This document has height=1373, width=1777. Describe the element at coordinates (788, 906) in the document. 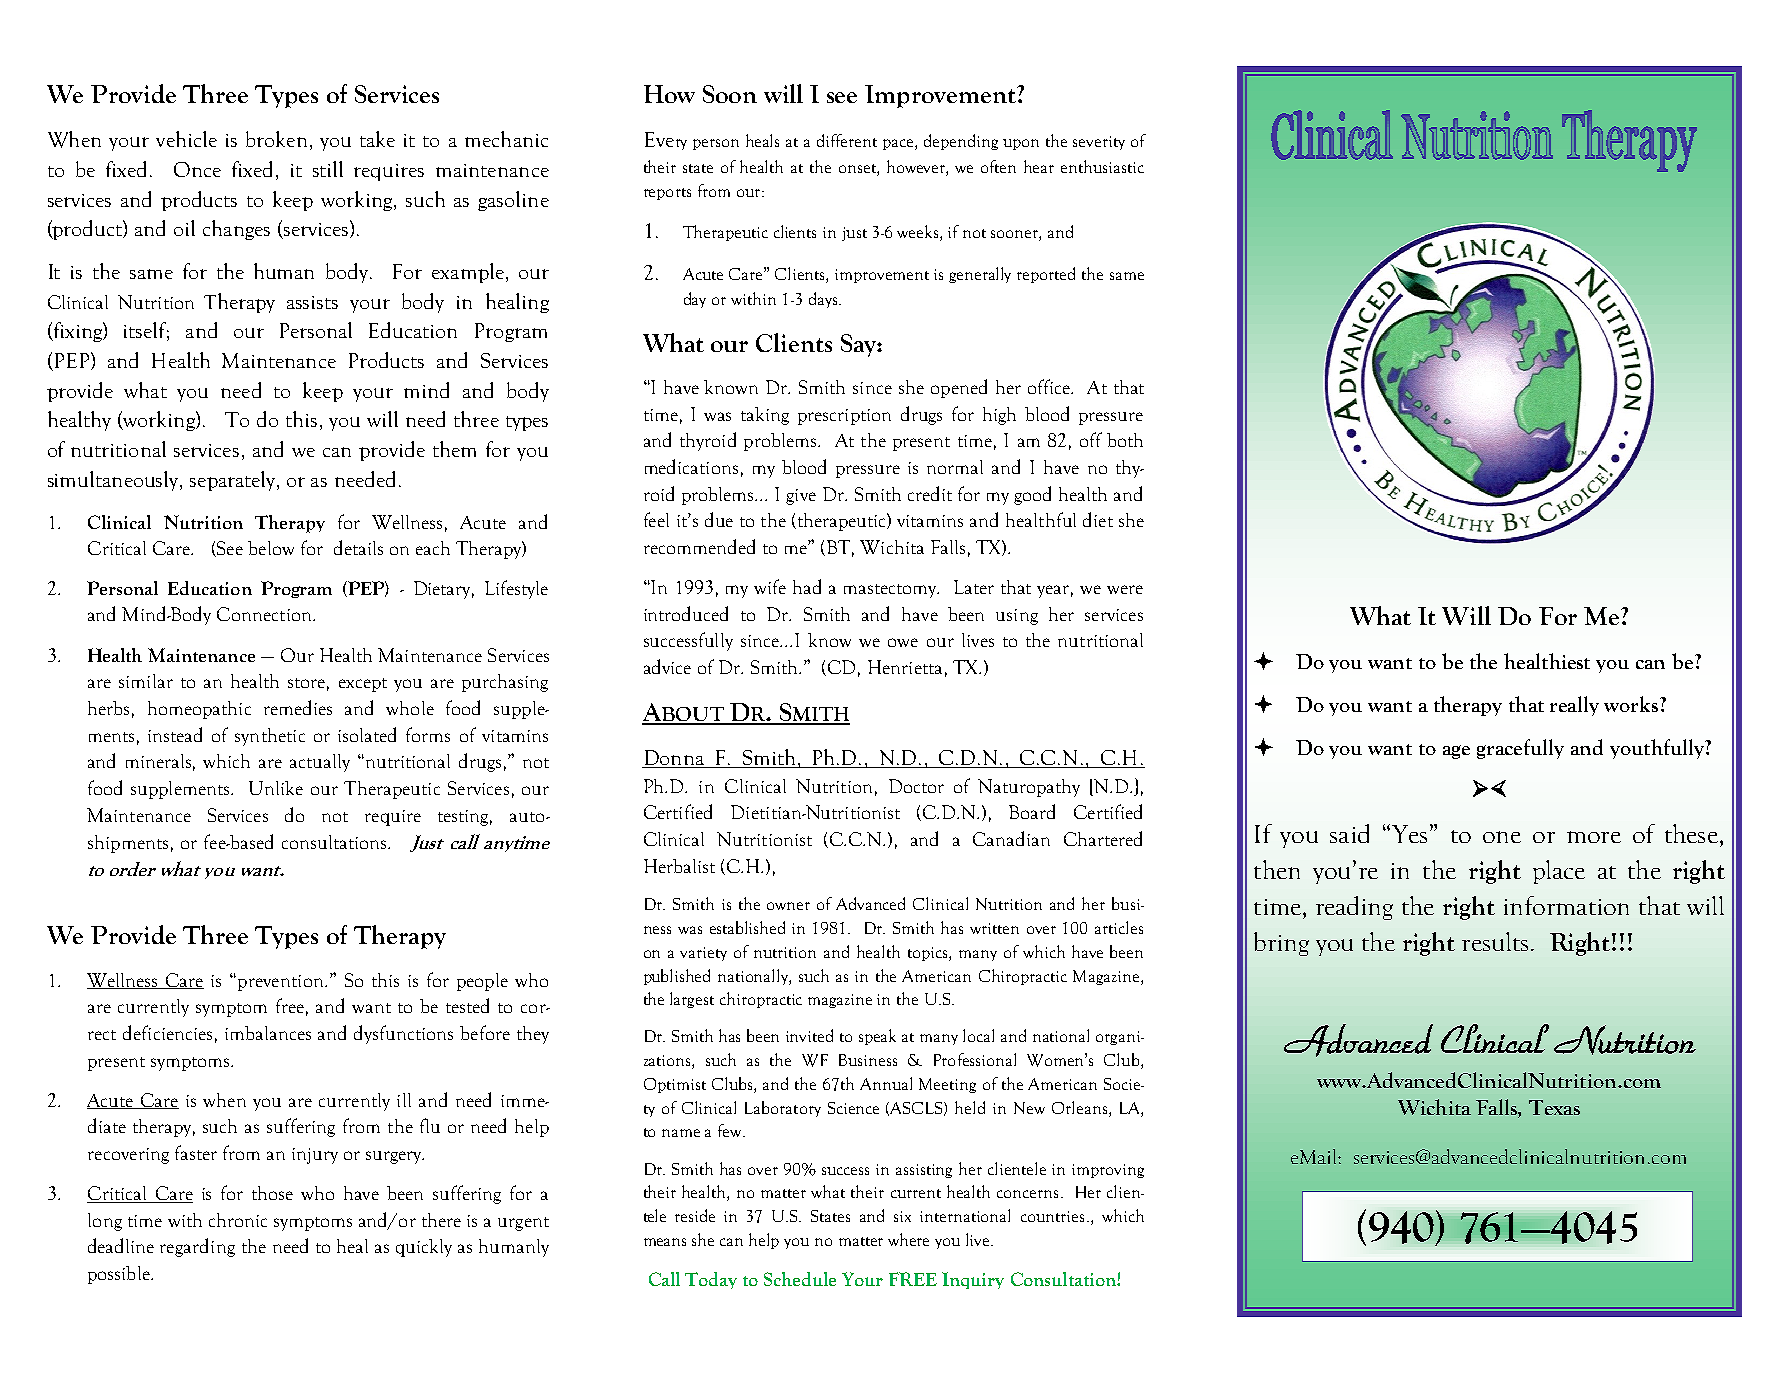

I see `owner` at that location.
